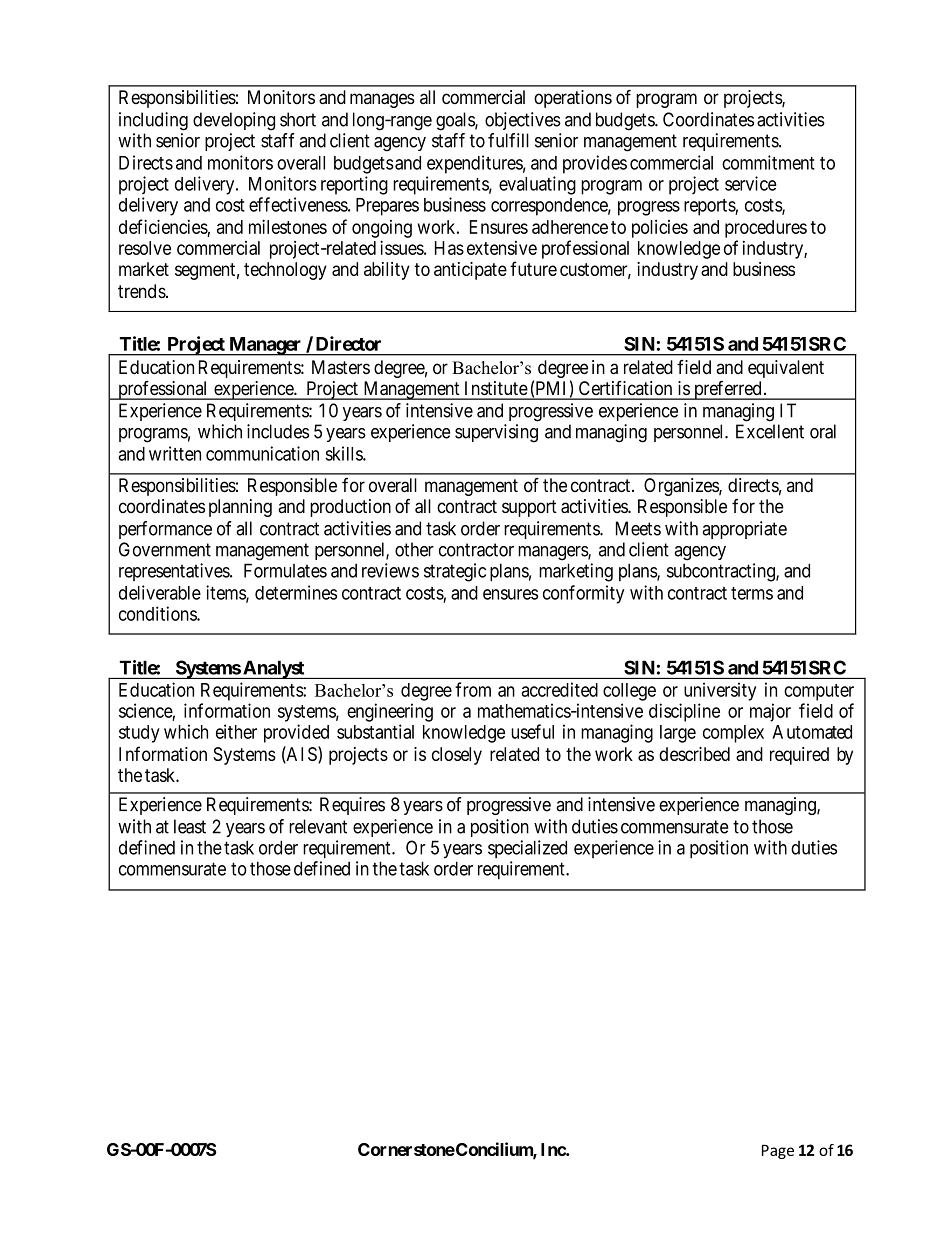  Describe the element at coordinates (234, 121) in the page. I see `developing` at that location.
